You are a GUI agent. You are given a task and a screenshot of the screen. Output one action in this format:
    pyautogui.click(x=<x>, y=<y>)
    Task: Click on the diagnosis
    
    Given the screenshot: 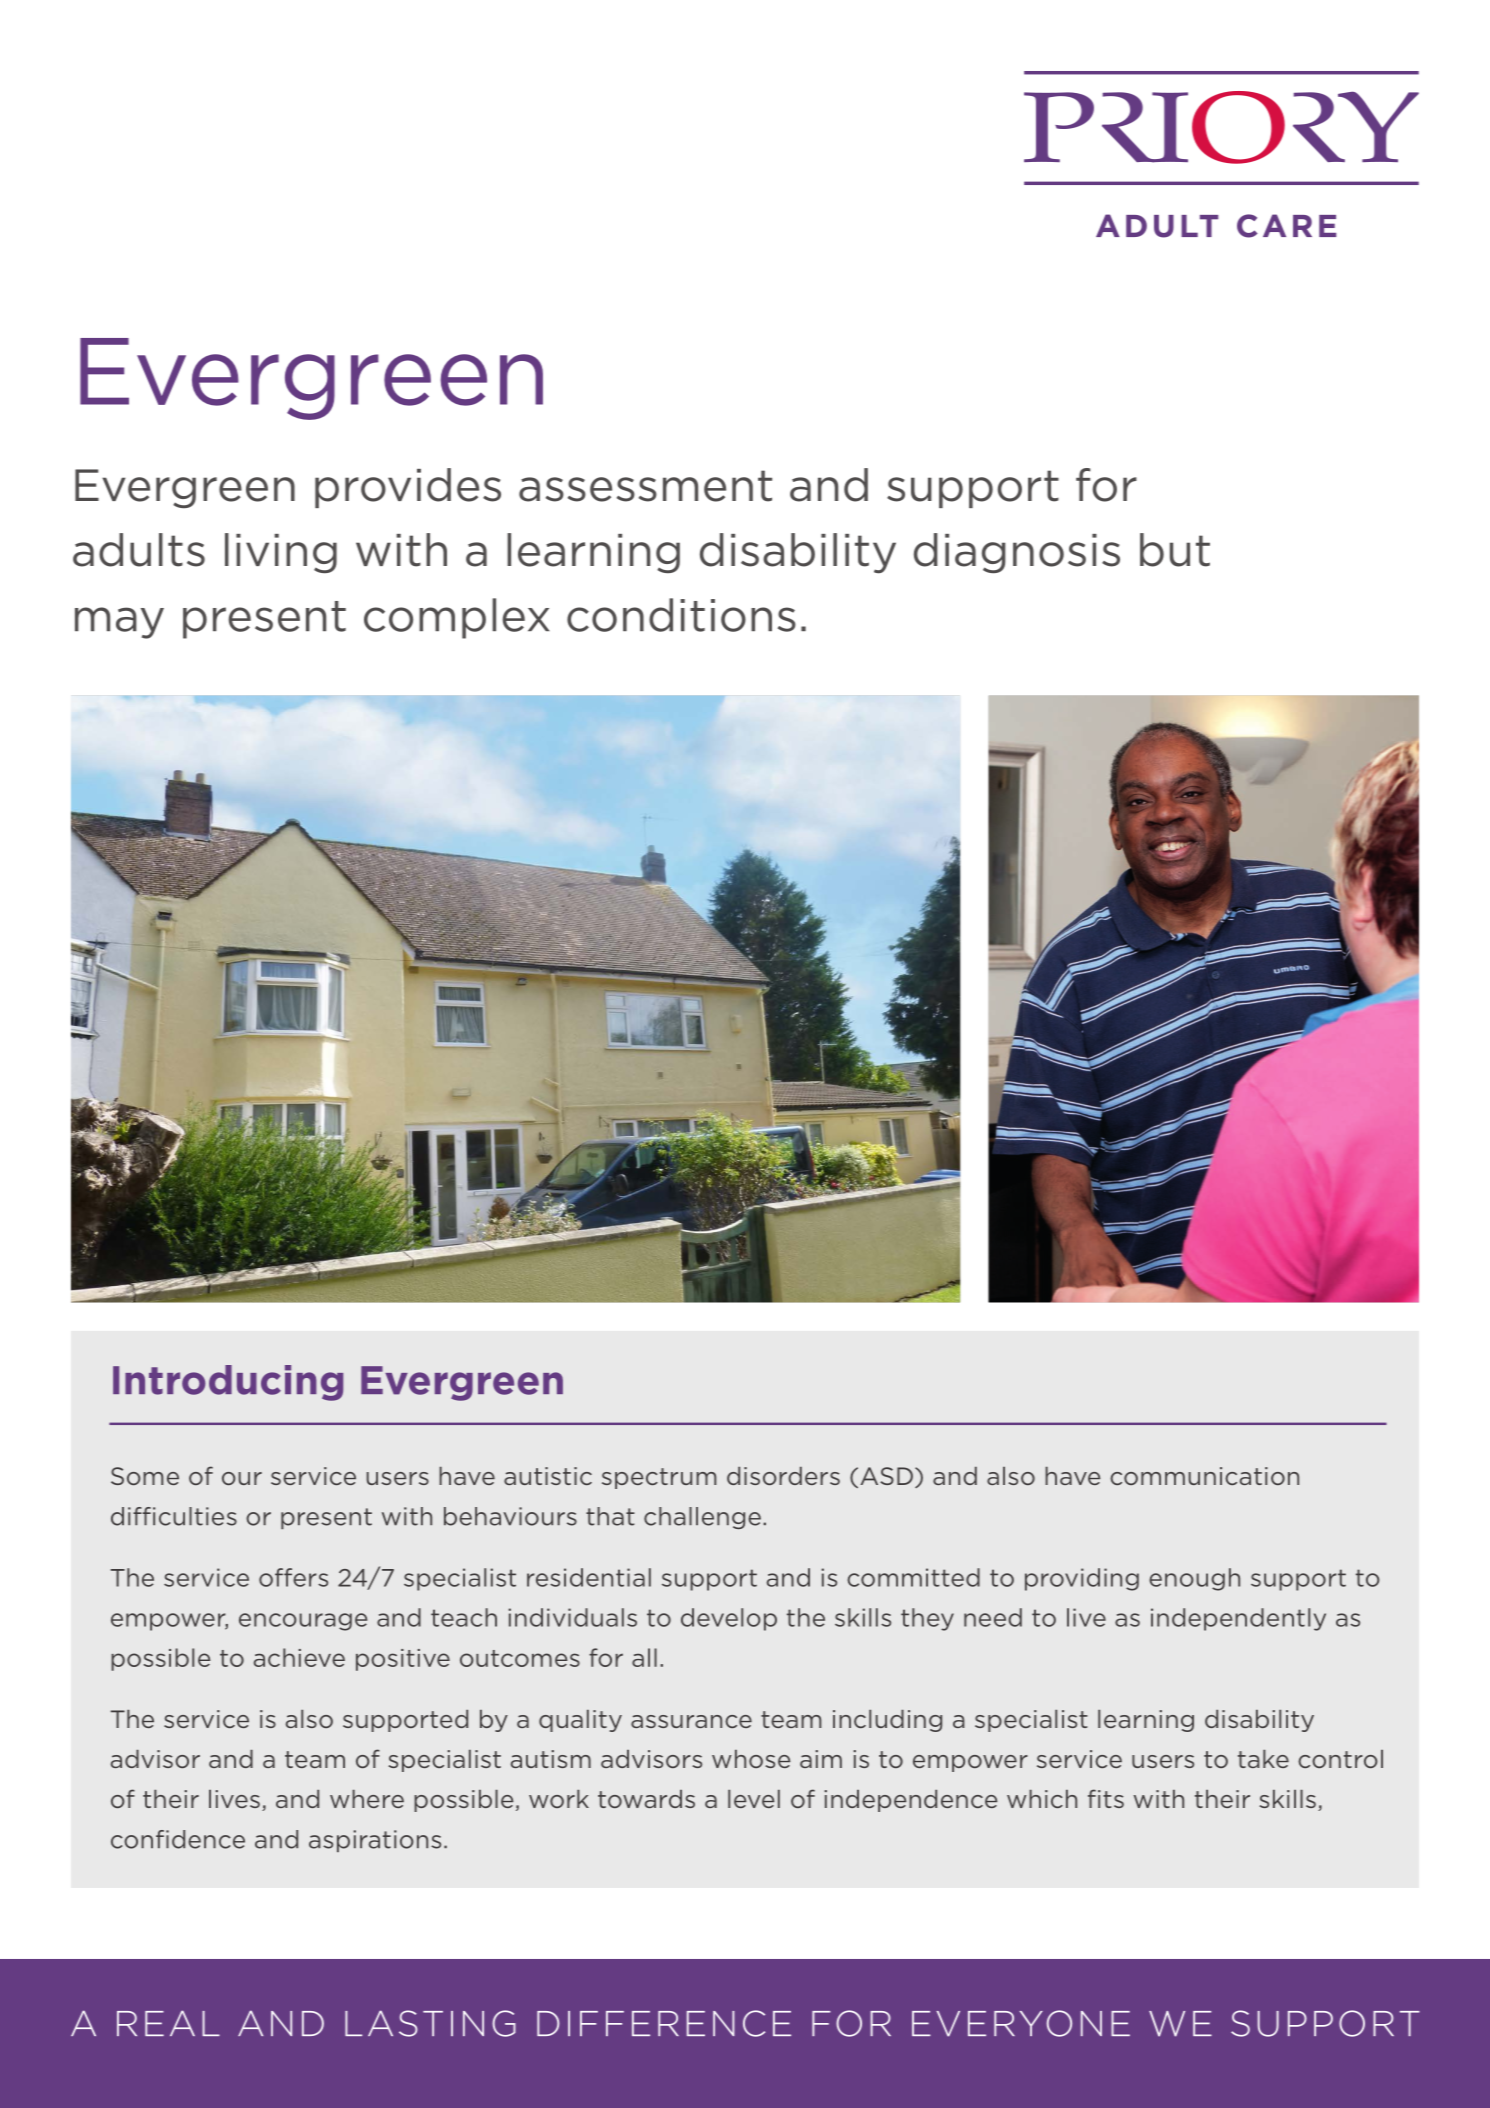 What is the action you would take?
    pyautogui.click(x=1017, y=553)
